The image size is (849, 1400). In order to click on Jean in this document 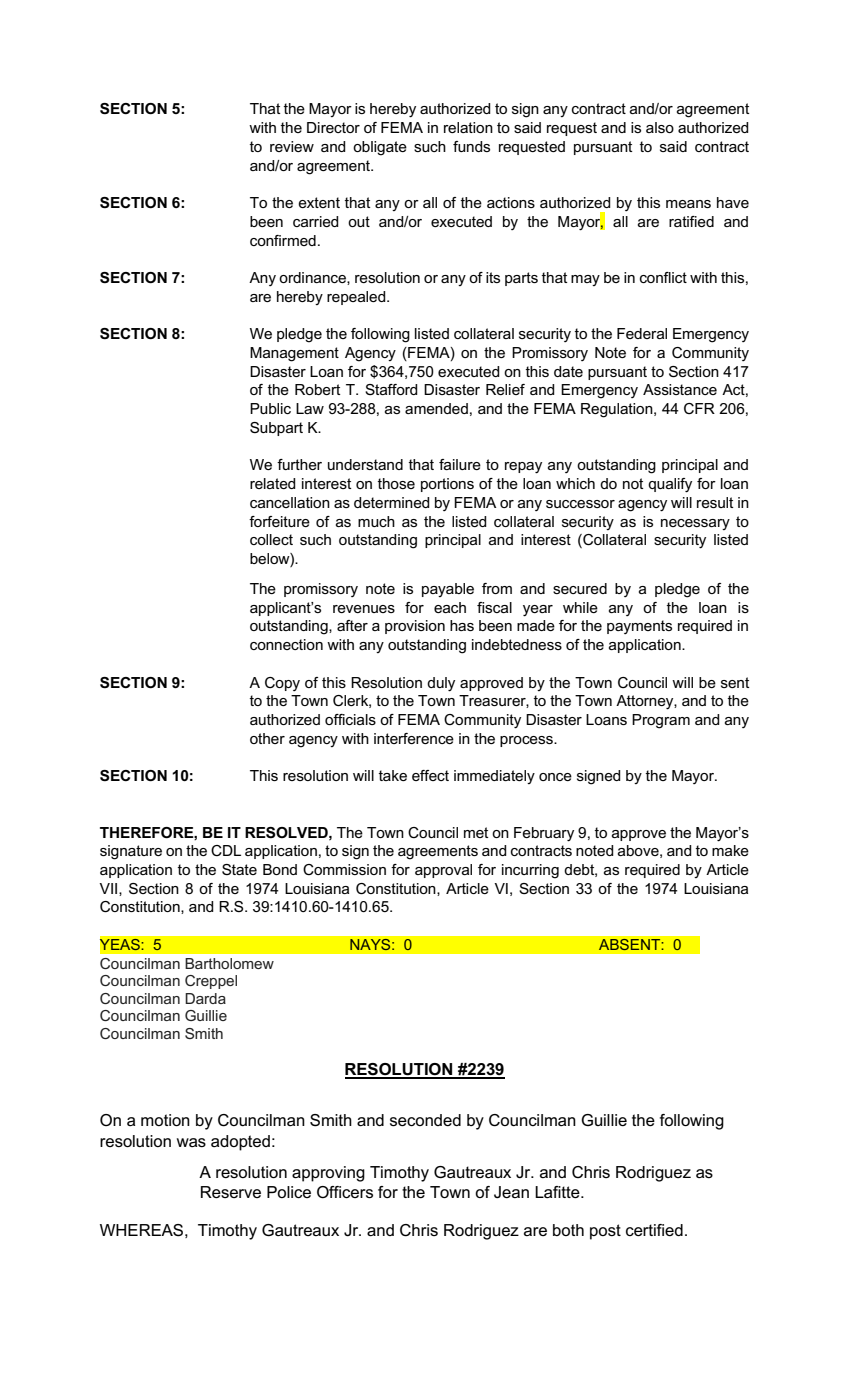, I will do `click(511, 1192)`.
